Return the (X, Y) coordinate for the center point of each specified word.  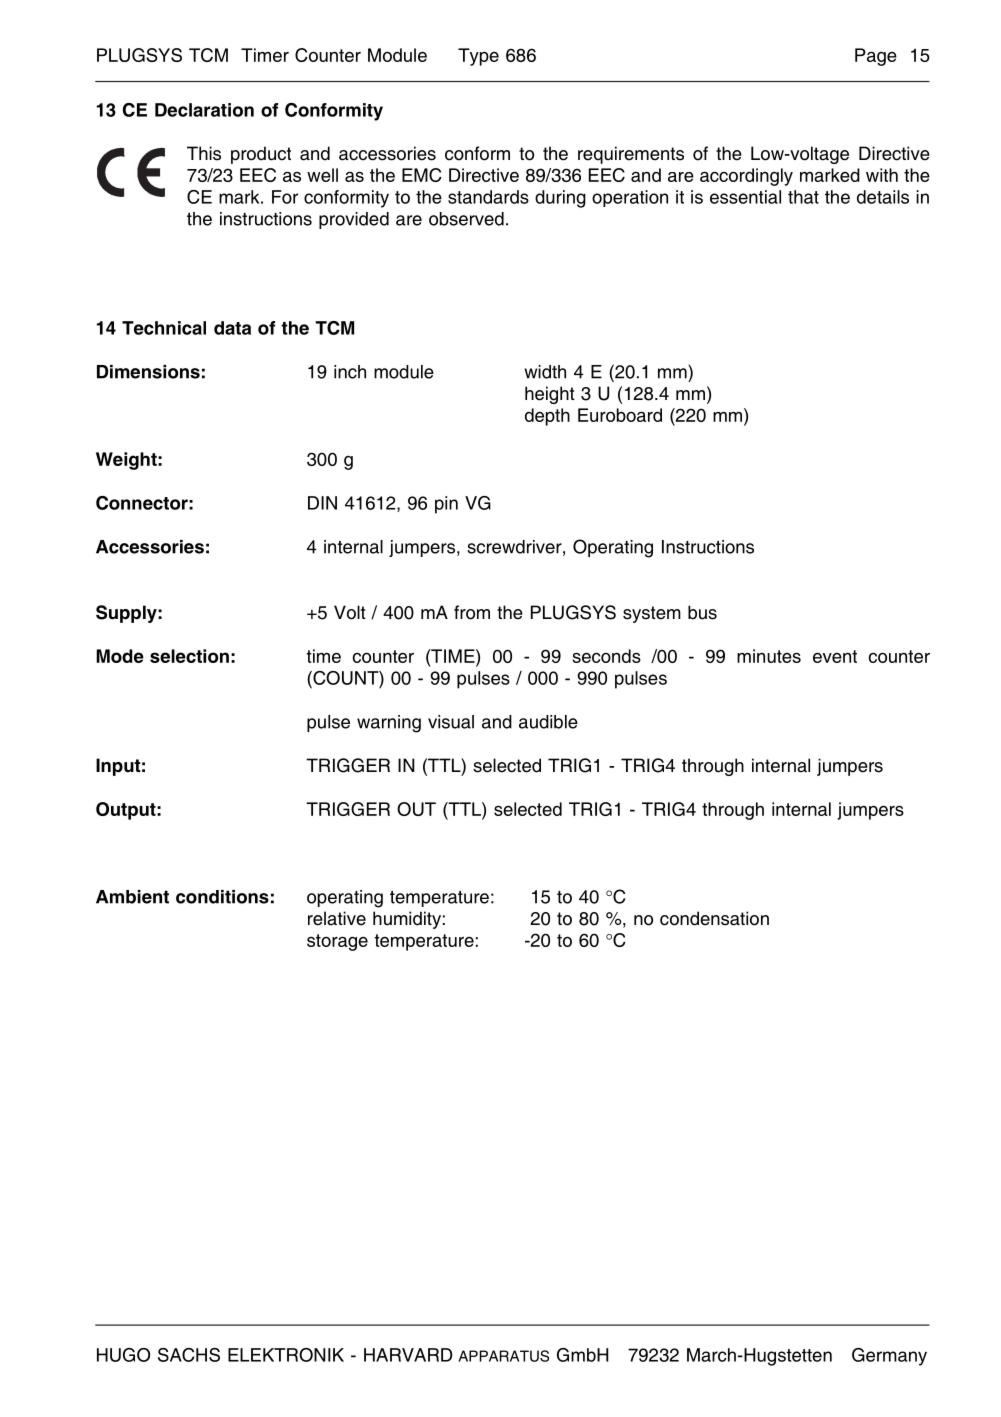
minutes (769, 656)
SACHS (189, 1355)
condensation (714, 918)
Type (478, 57)
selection (189, 656)
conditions (222, 897)
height (550, 395)
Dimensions (148, 372)
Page (876, 57)
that (803, 197)
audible (548, 722)
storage (337, 942)
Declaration (204, 110)
